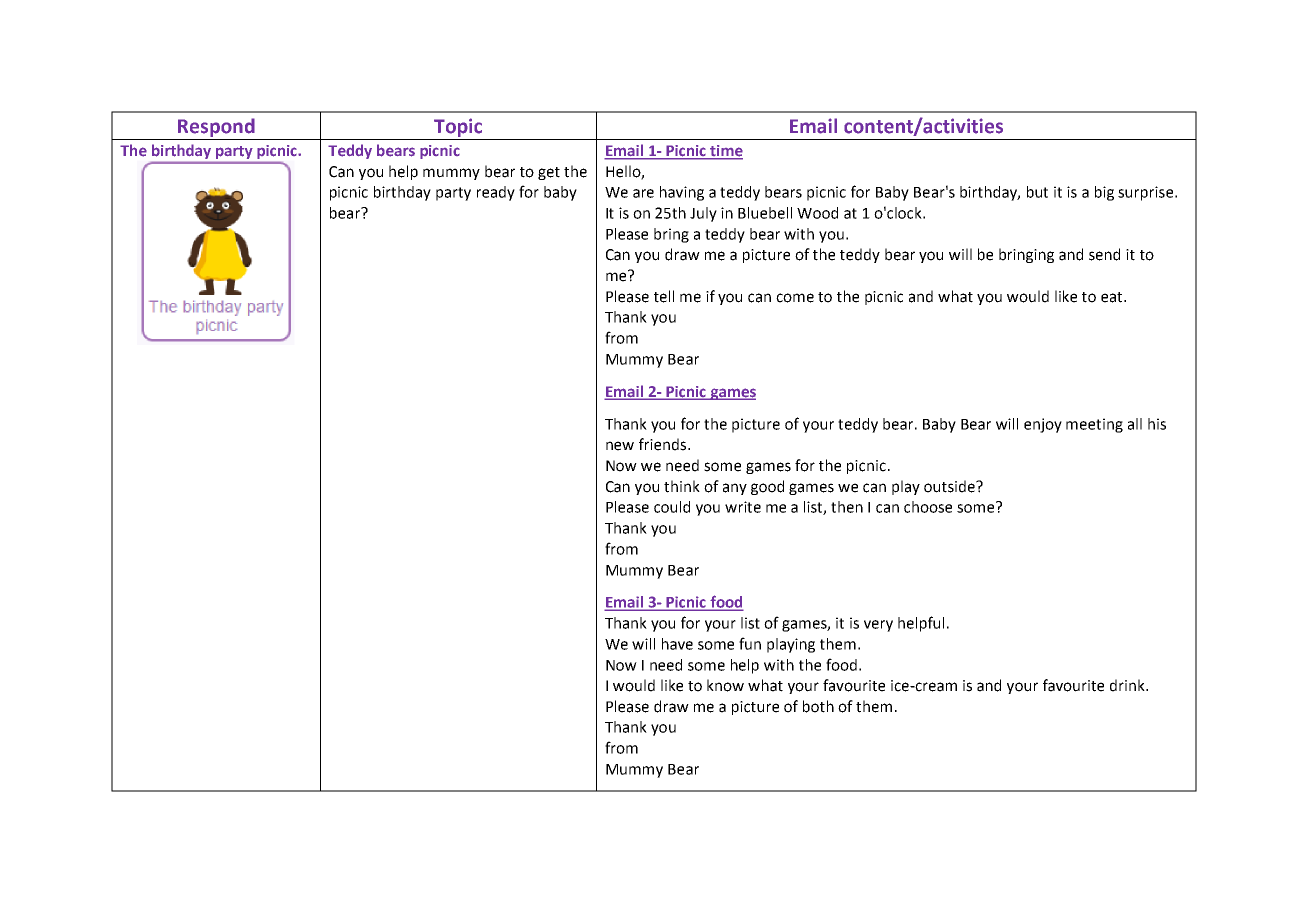 The width and height of the screenshot is (1308, 924). I want to click on know, so click(725, 685).
